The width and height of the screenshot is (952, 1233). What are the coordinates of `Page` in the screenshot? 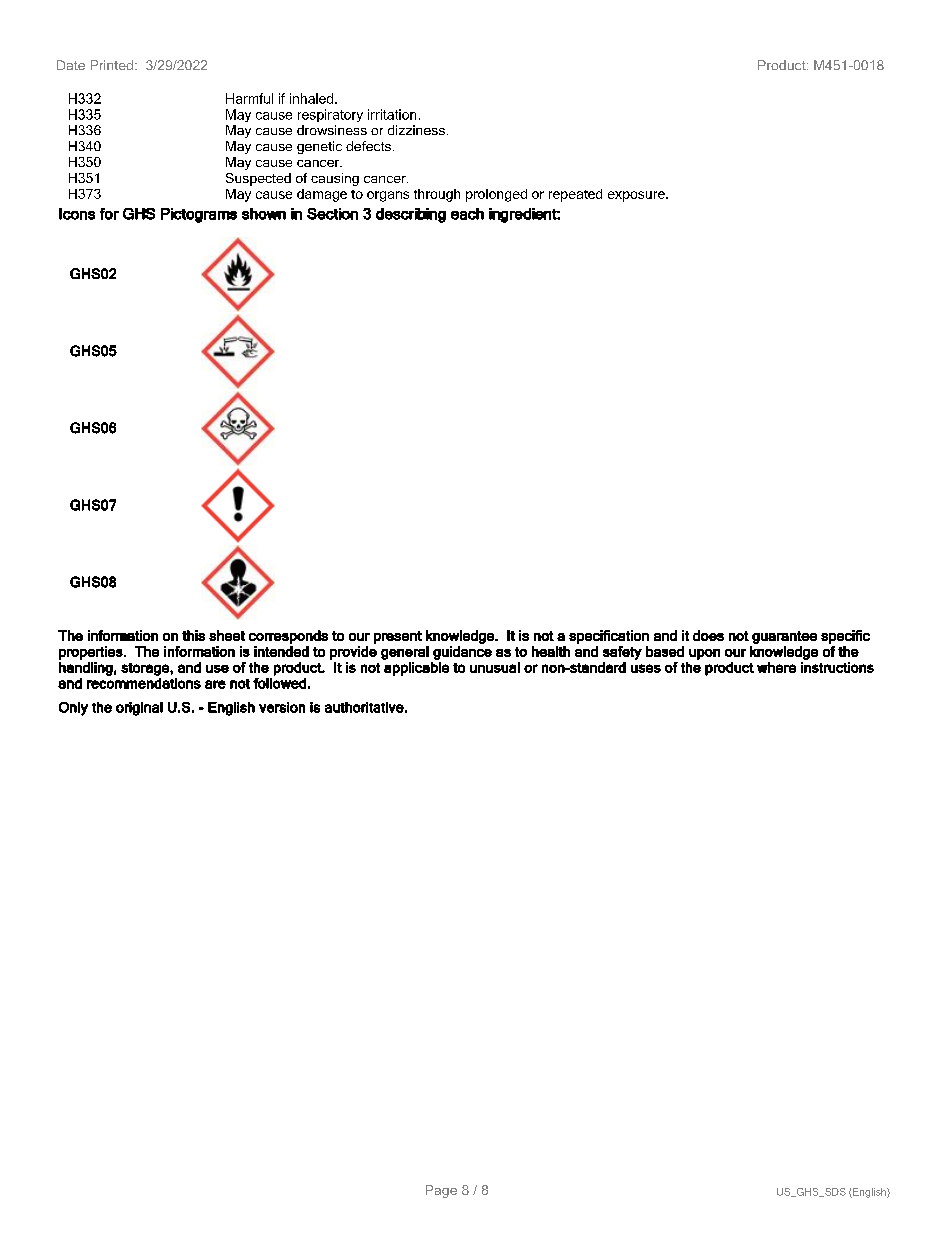 It's located at (441, 1191).
